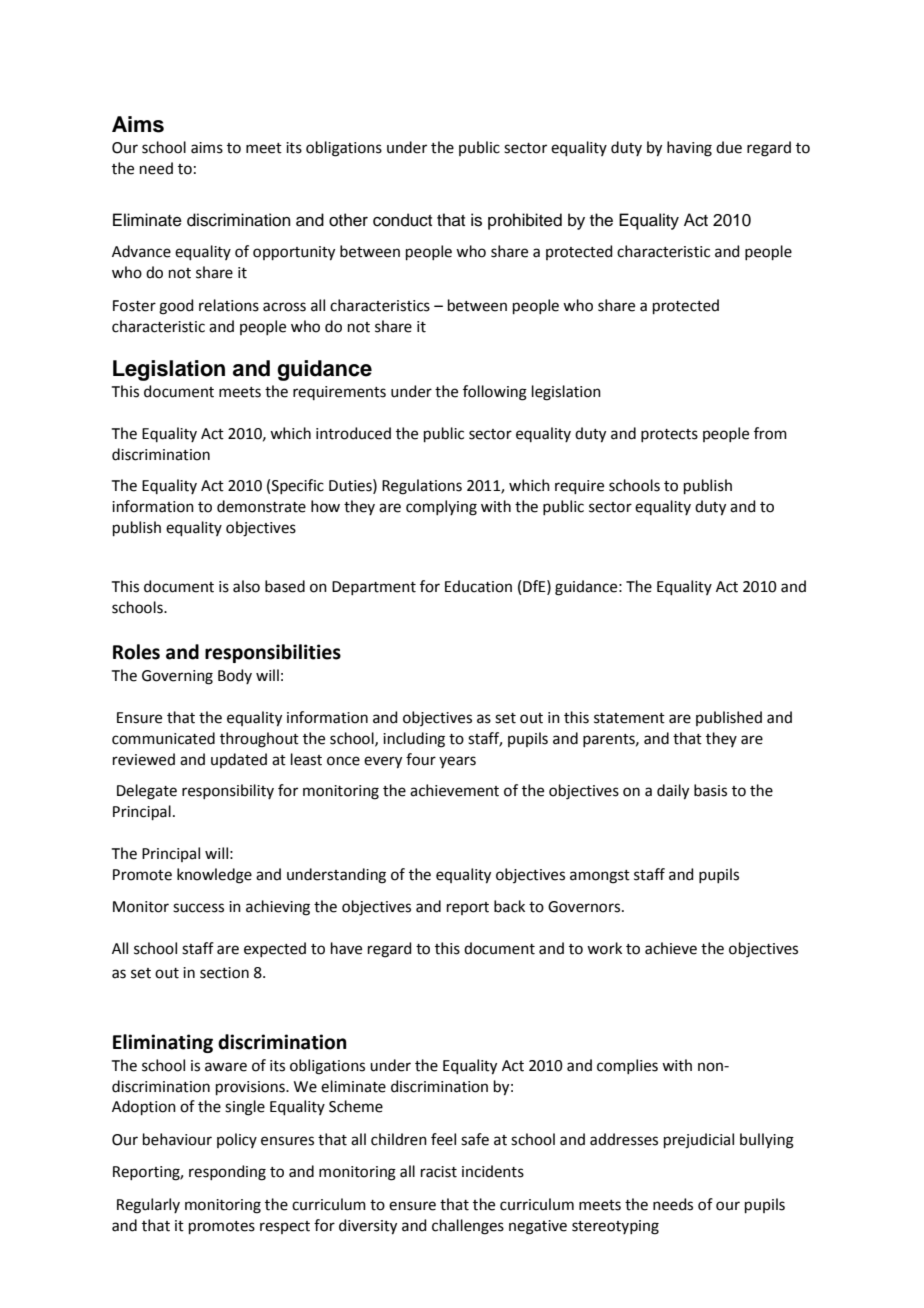  I want to click on racist, so click(439, 1172).
